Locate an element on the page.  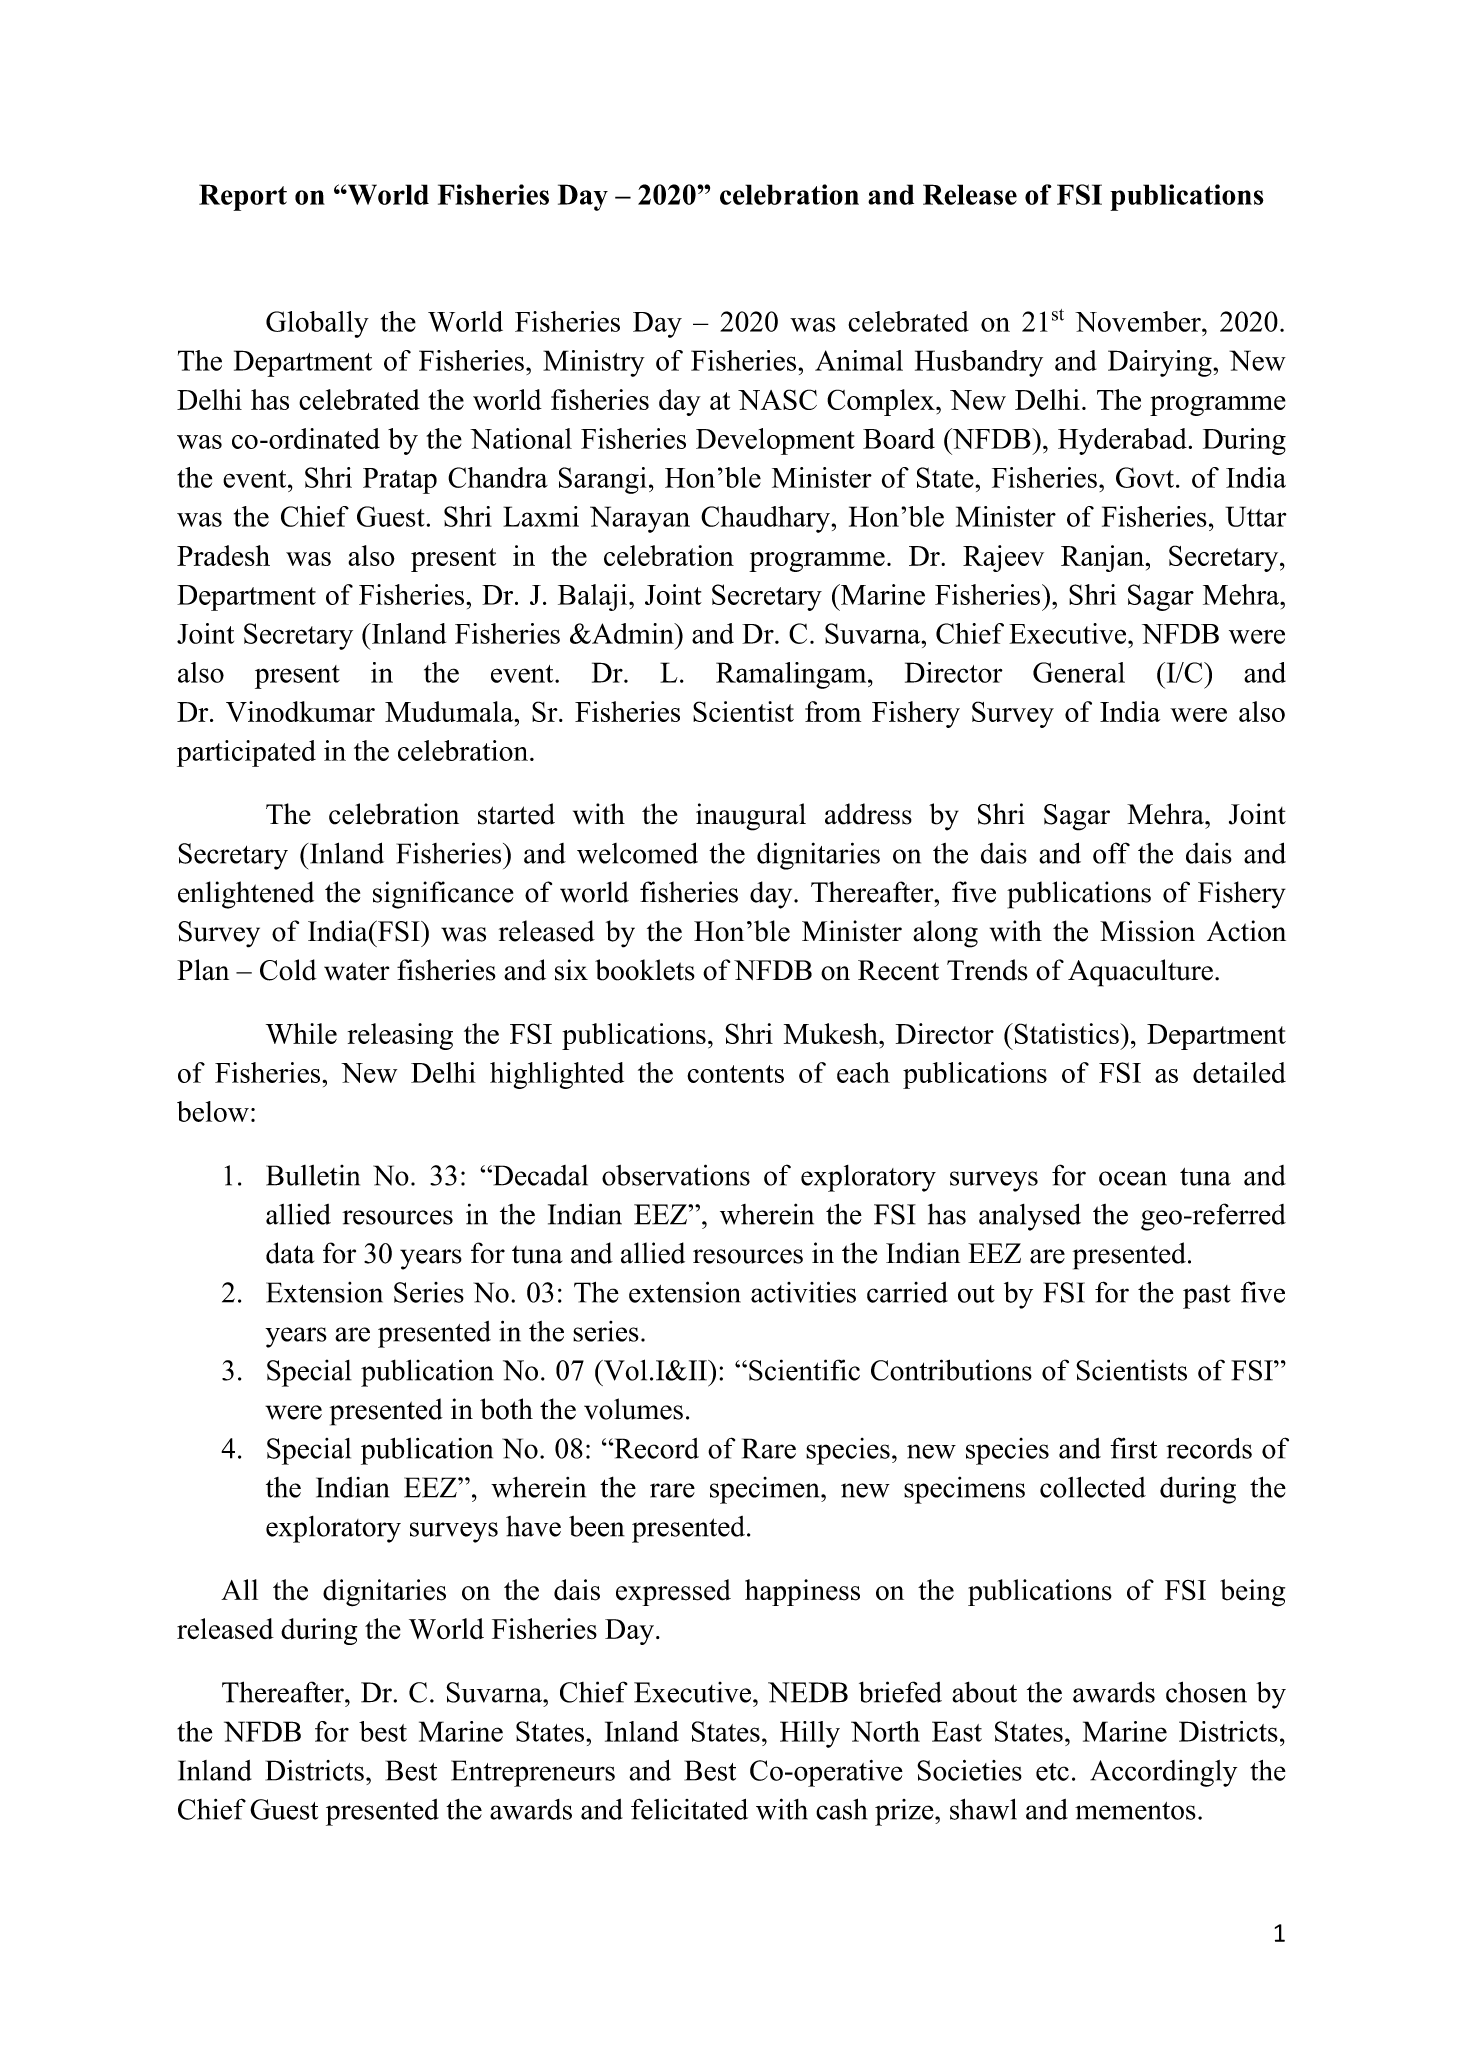
data is located at coordinates (290, 1253).
